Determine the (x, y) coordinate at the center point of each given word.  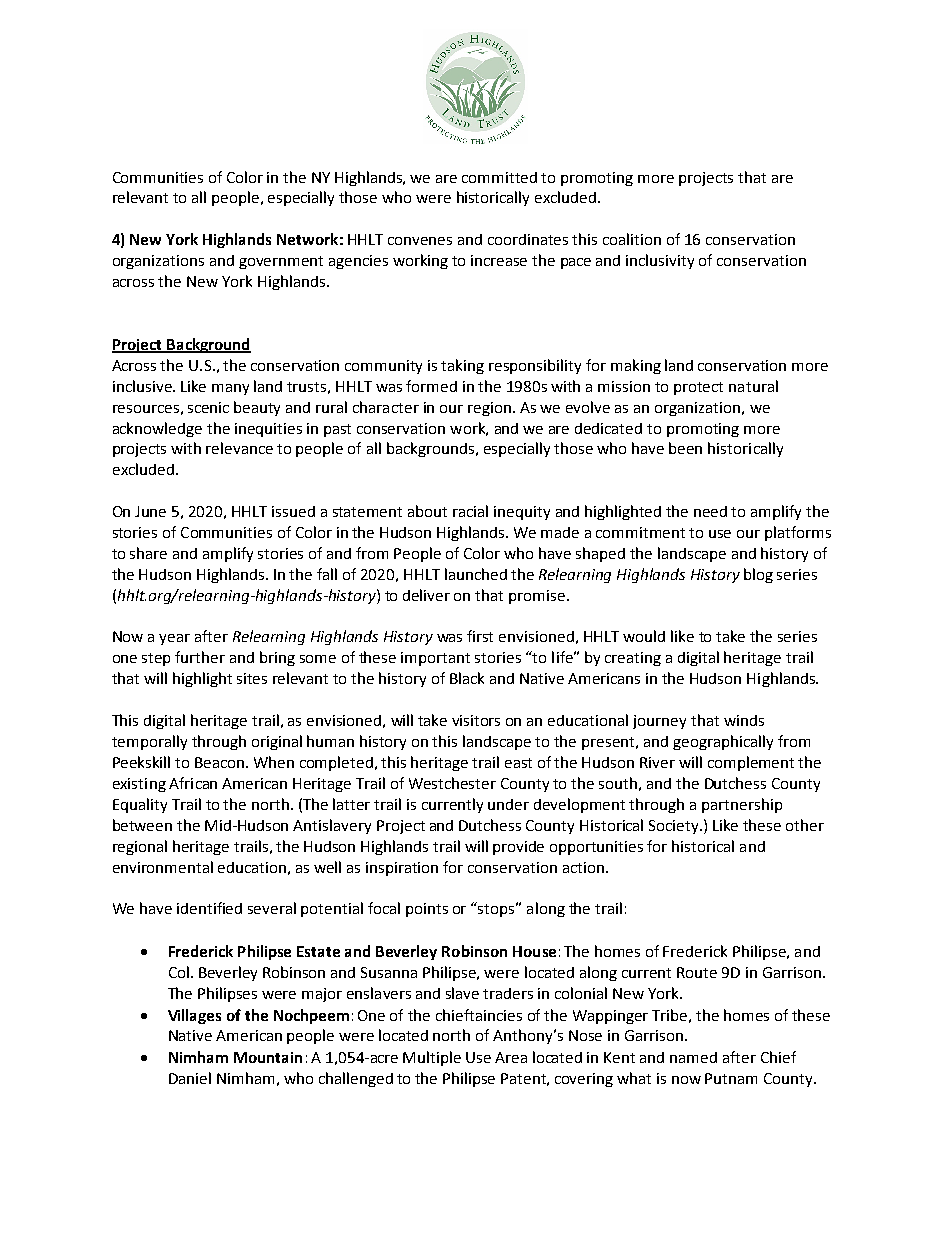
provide (518, 848)
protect (698, 388)
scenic (208, 407)
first (480, 636)
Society (675, 827)
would (644, 636)
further (200, 657)
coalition (632, 239)
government (281, 262)
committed (499, 177)
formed (431, 386)
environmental (163, 867)
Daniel (190, 1078)
